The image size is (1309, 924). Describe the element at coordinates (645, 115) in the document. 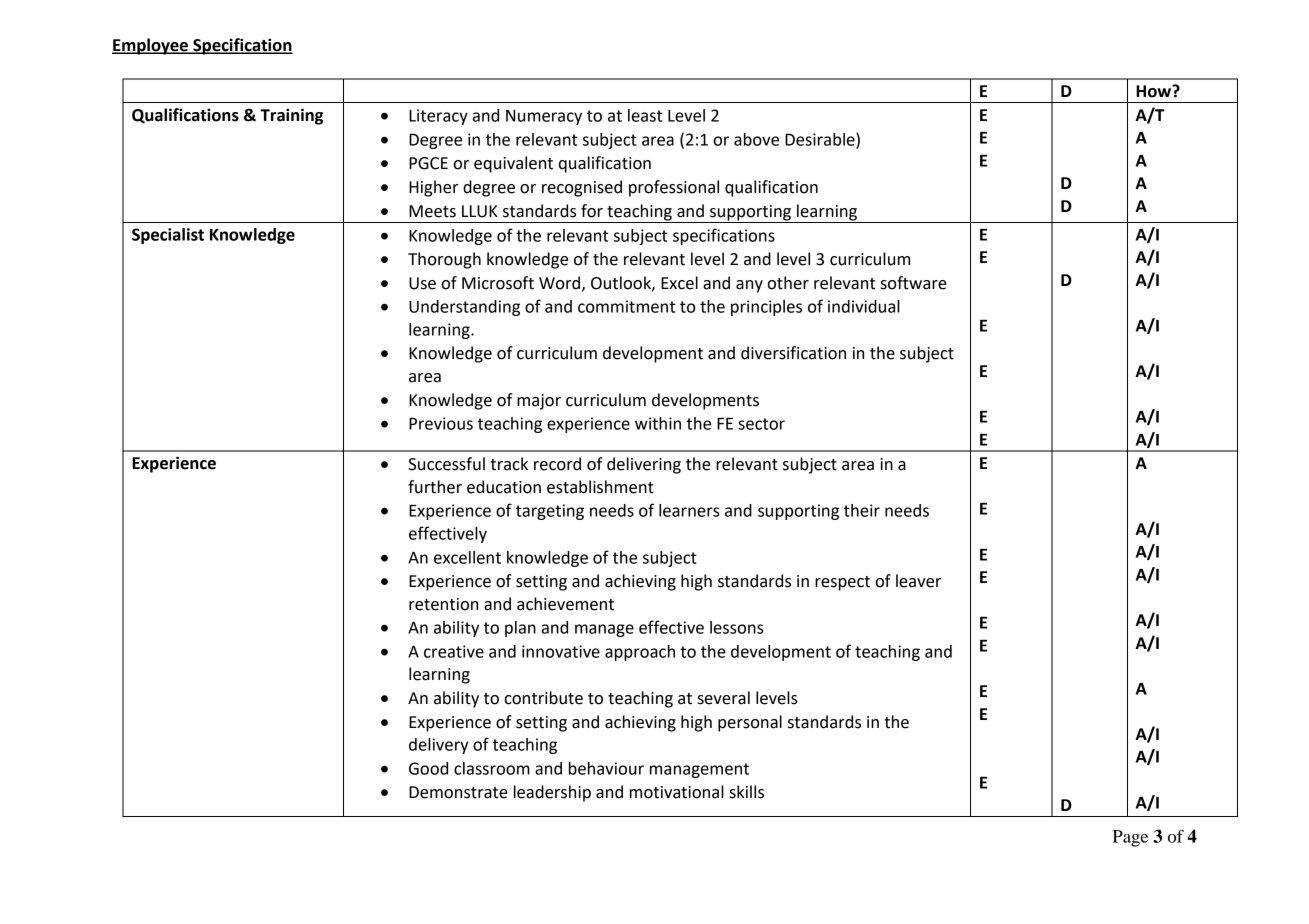

I see `least` at that location.
